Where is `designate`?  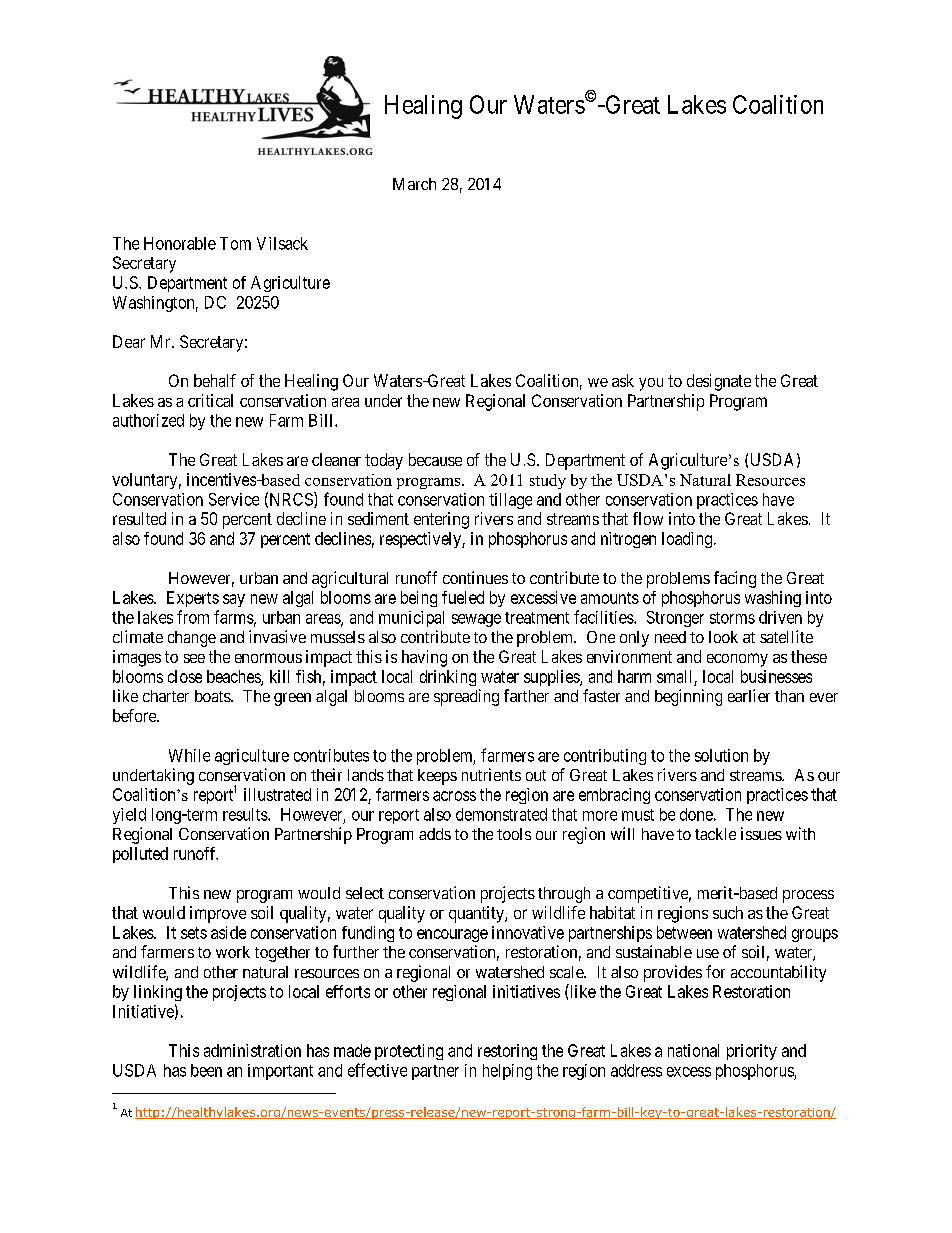 designate is located at coordinates (719, 382).
